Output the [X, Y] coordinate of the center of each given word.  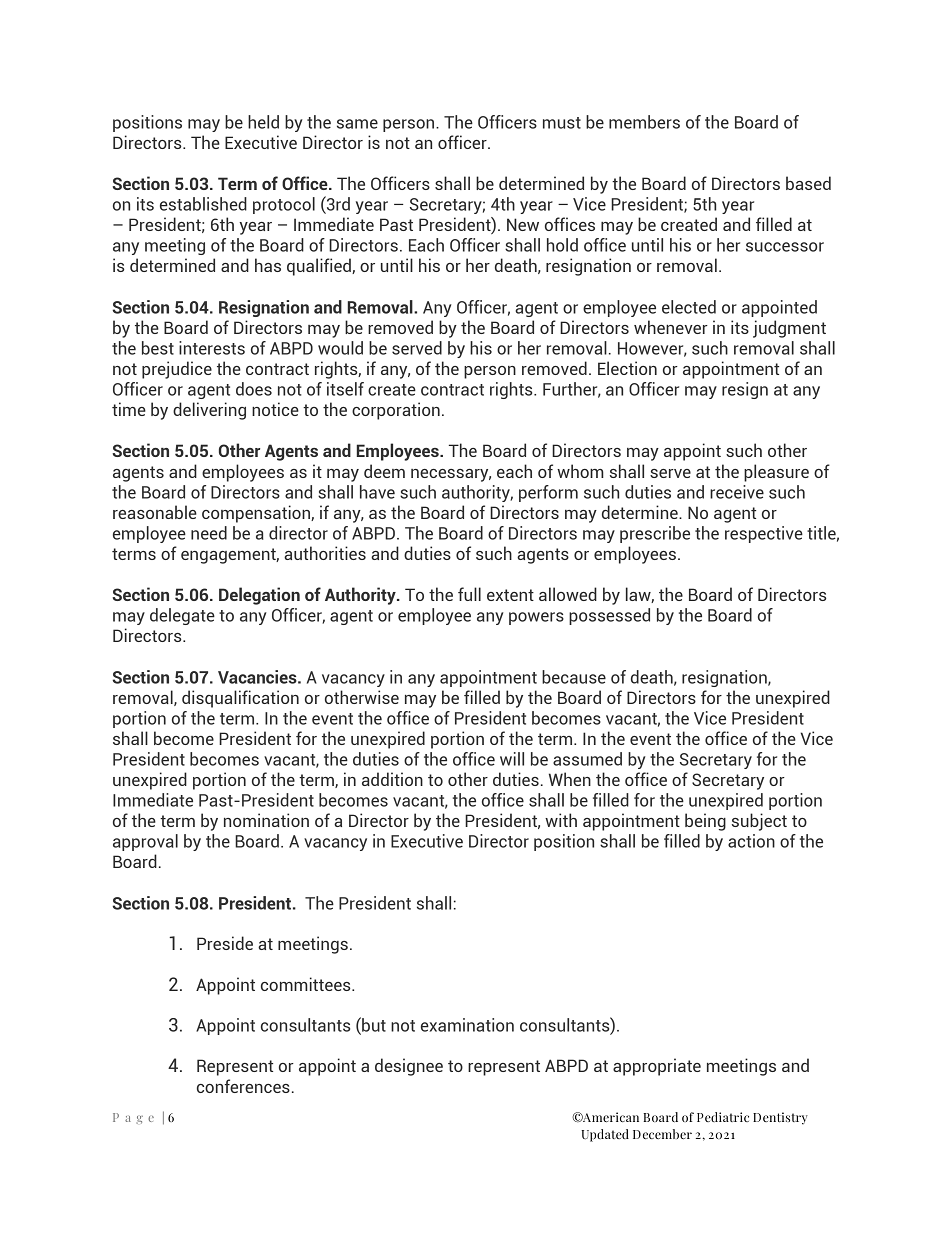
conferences [243, 1086]
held [263, 122]
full [469, 594]
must [562, 123]
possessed [609, 616]
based [808, 183]
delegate [182, 616]
